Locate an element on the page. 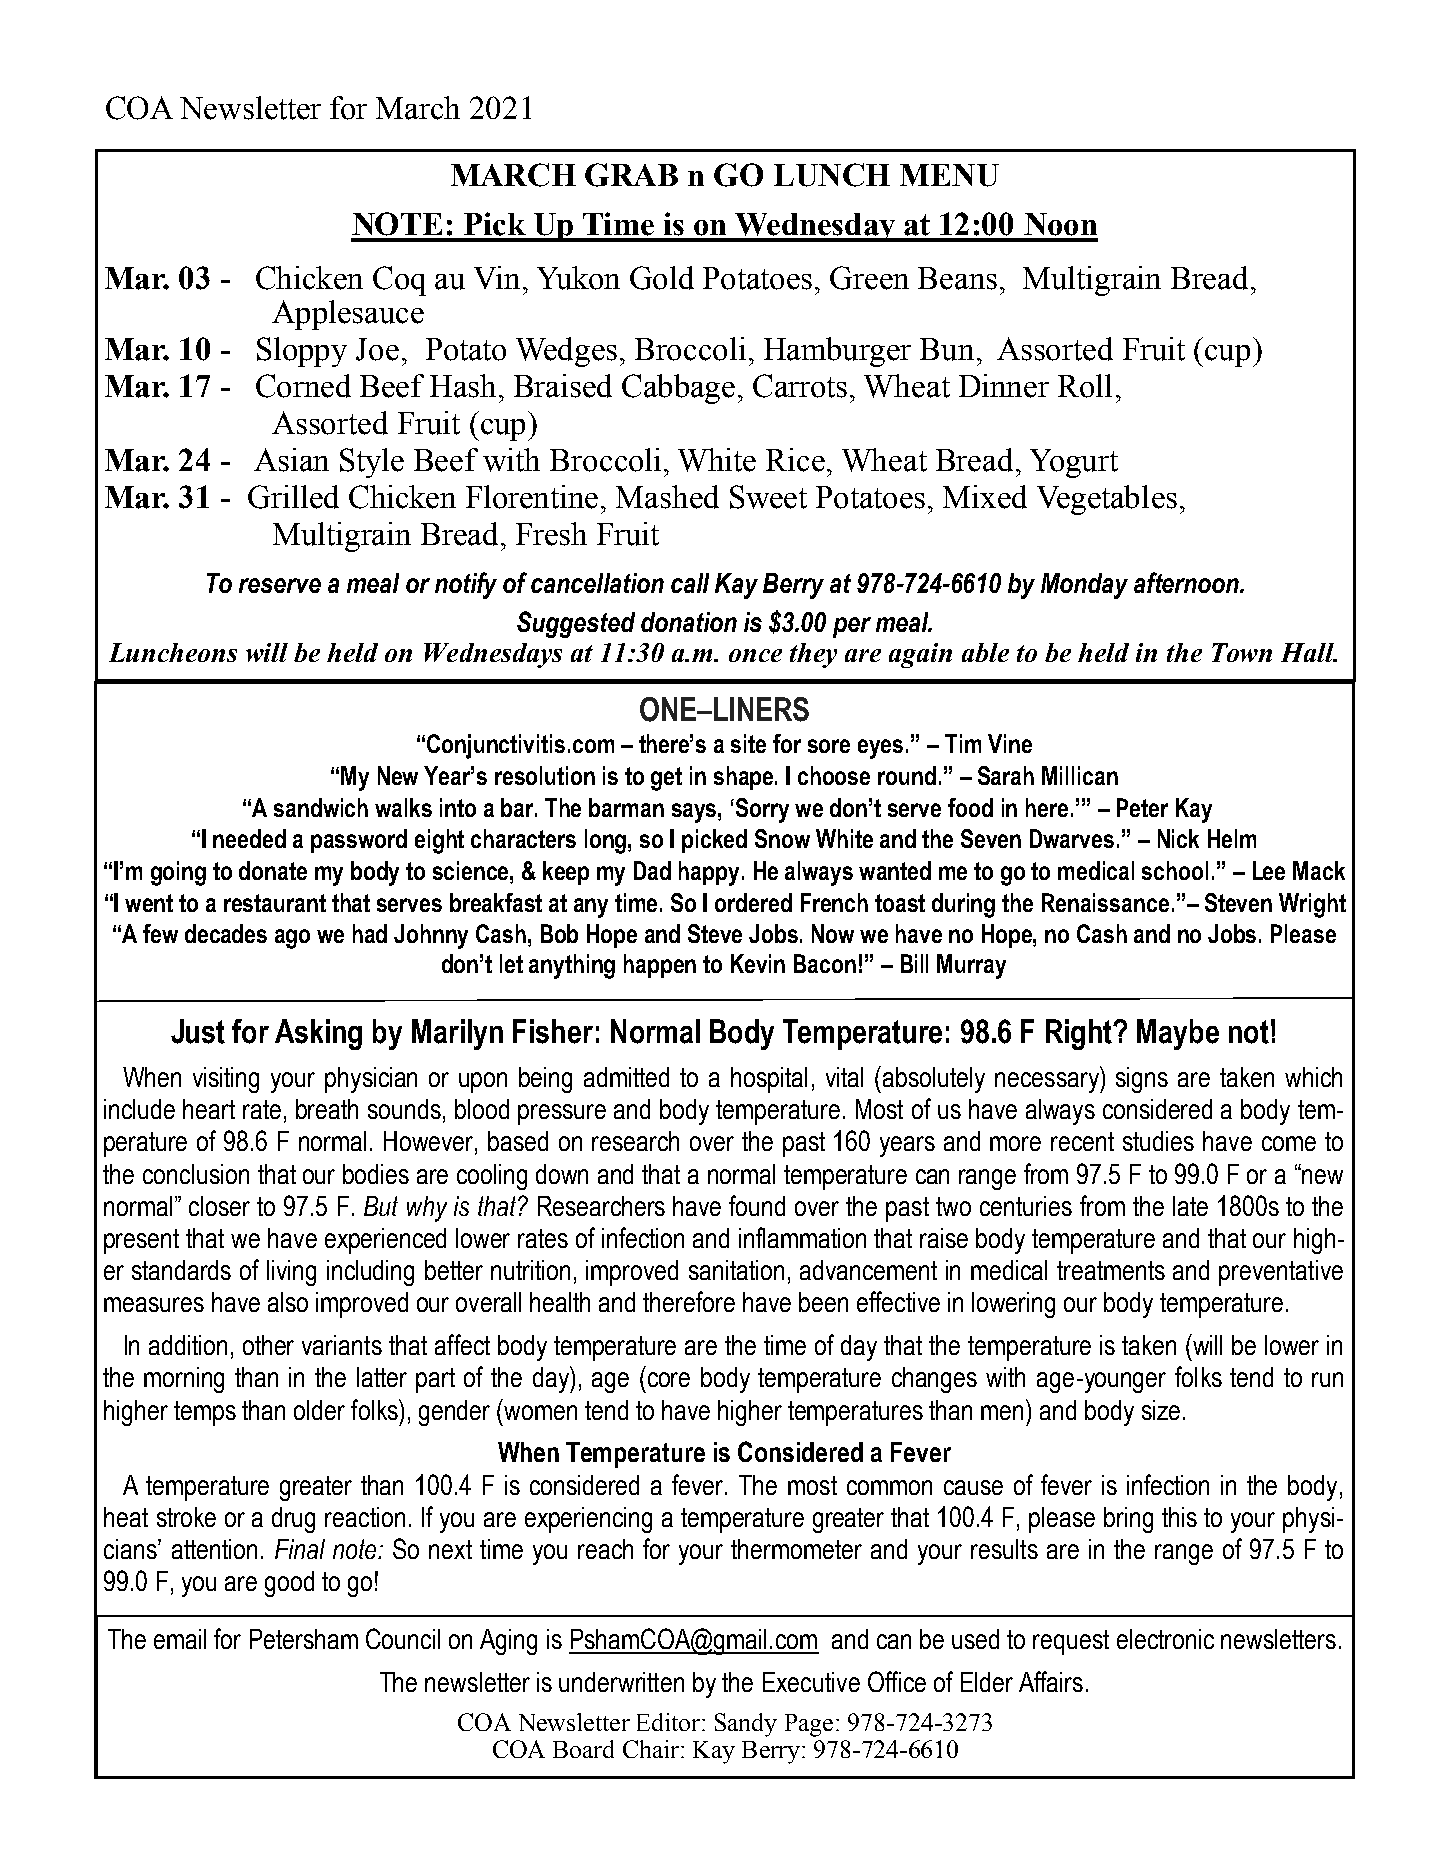 The height and width of the page is (1851, 1430). Coq is located at coordinates (399, 281).
